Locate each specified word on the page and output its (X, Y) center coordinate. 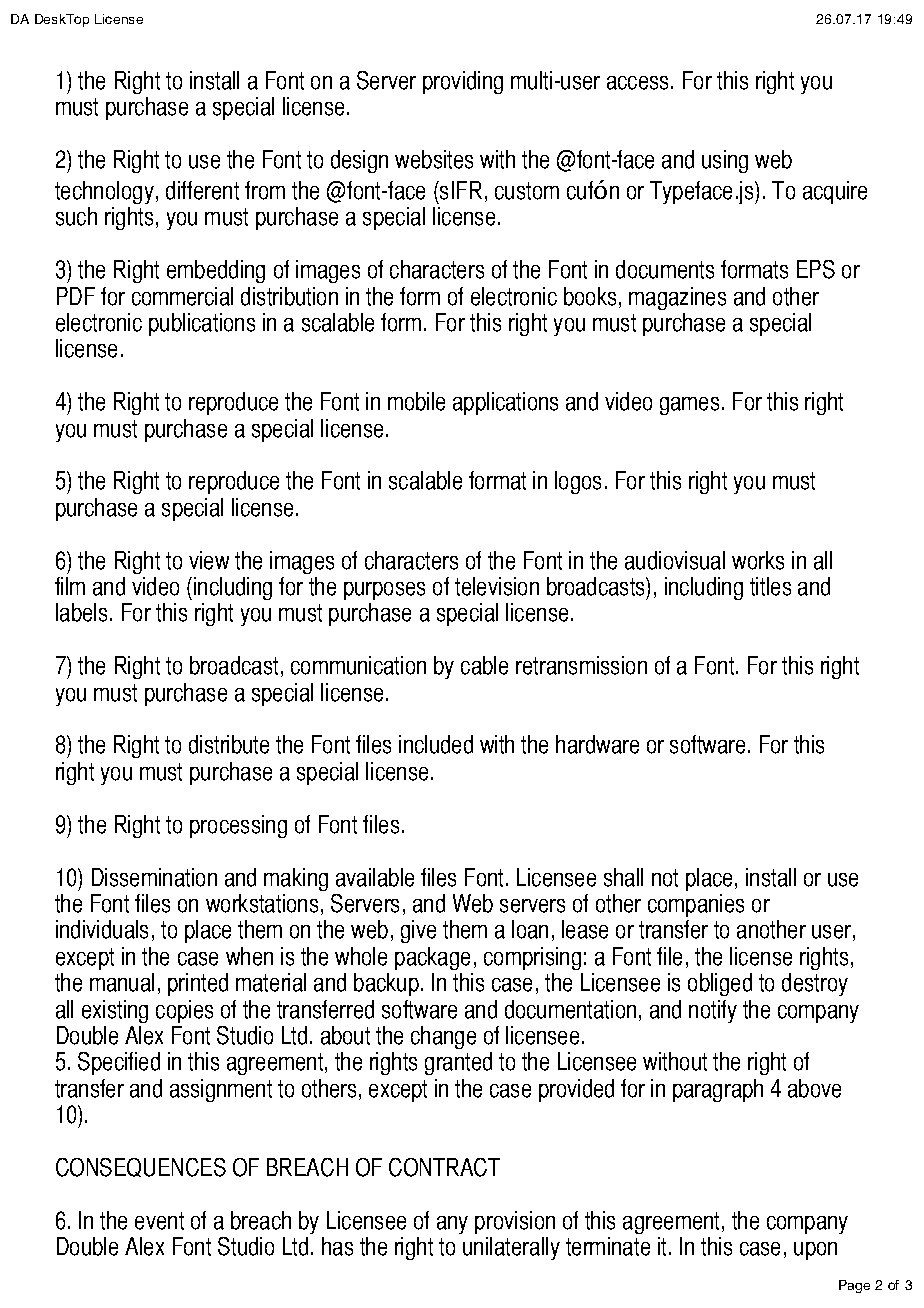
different (202, 190)
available (375, 877)
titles (770, 586)
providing (463, 82)
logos (578, 482)
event (159, 1221)
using (725, 161)
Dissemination (154, 877)
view (209, 560)
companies (696, 905)
